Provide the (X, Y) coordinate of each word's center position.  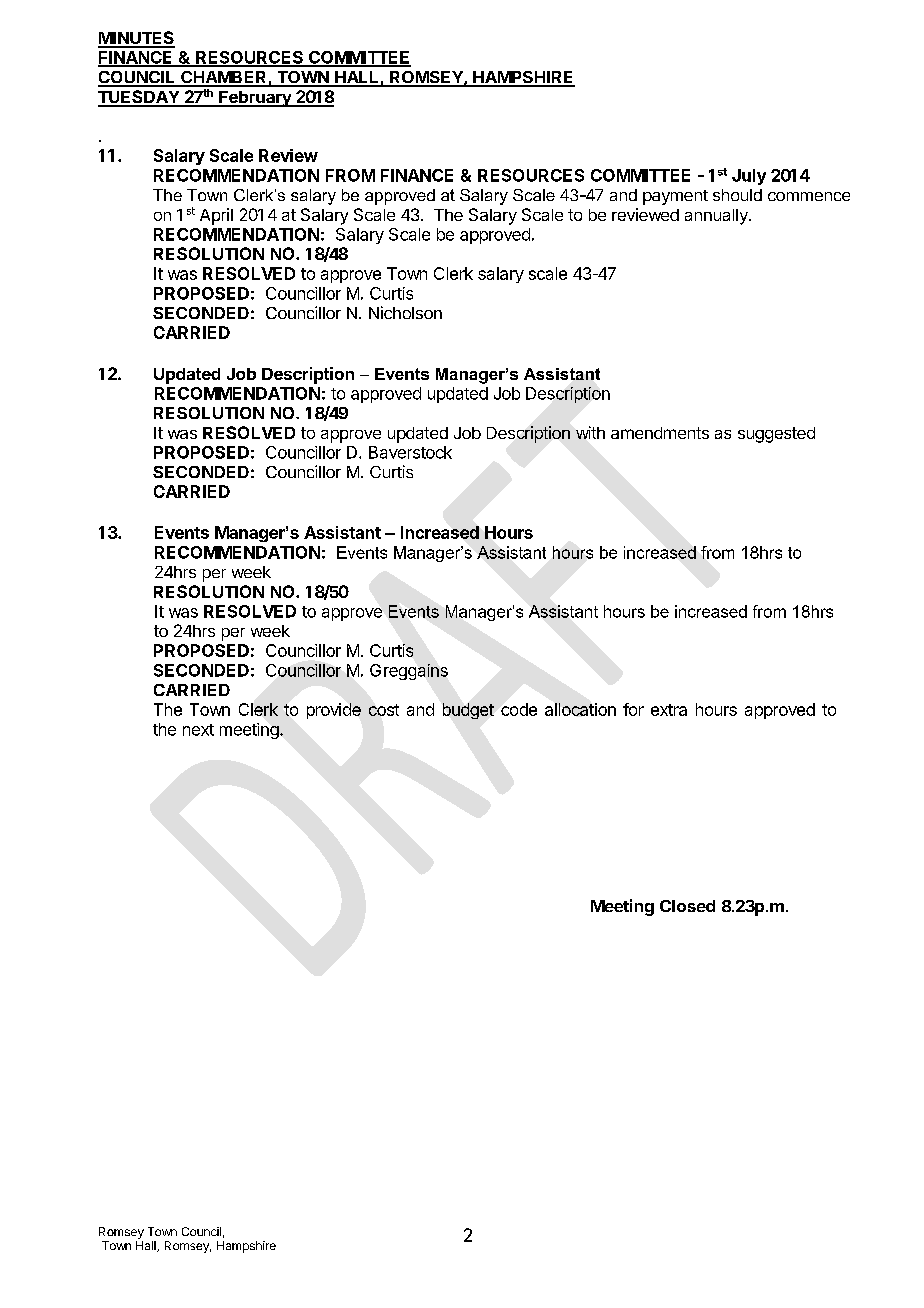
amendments (660, 433)
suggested (776, 435)
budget (468, 711)
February (255, 99)
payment (675, 197)
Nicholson (405, 312)
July (749, 177)
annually (717, 217)
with (590, 432)
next (198, 730)
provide (334, 711)
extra (669, 710)
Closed (687, 906)
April (216, 216)
